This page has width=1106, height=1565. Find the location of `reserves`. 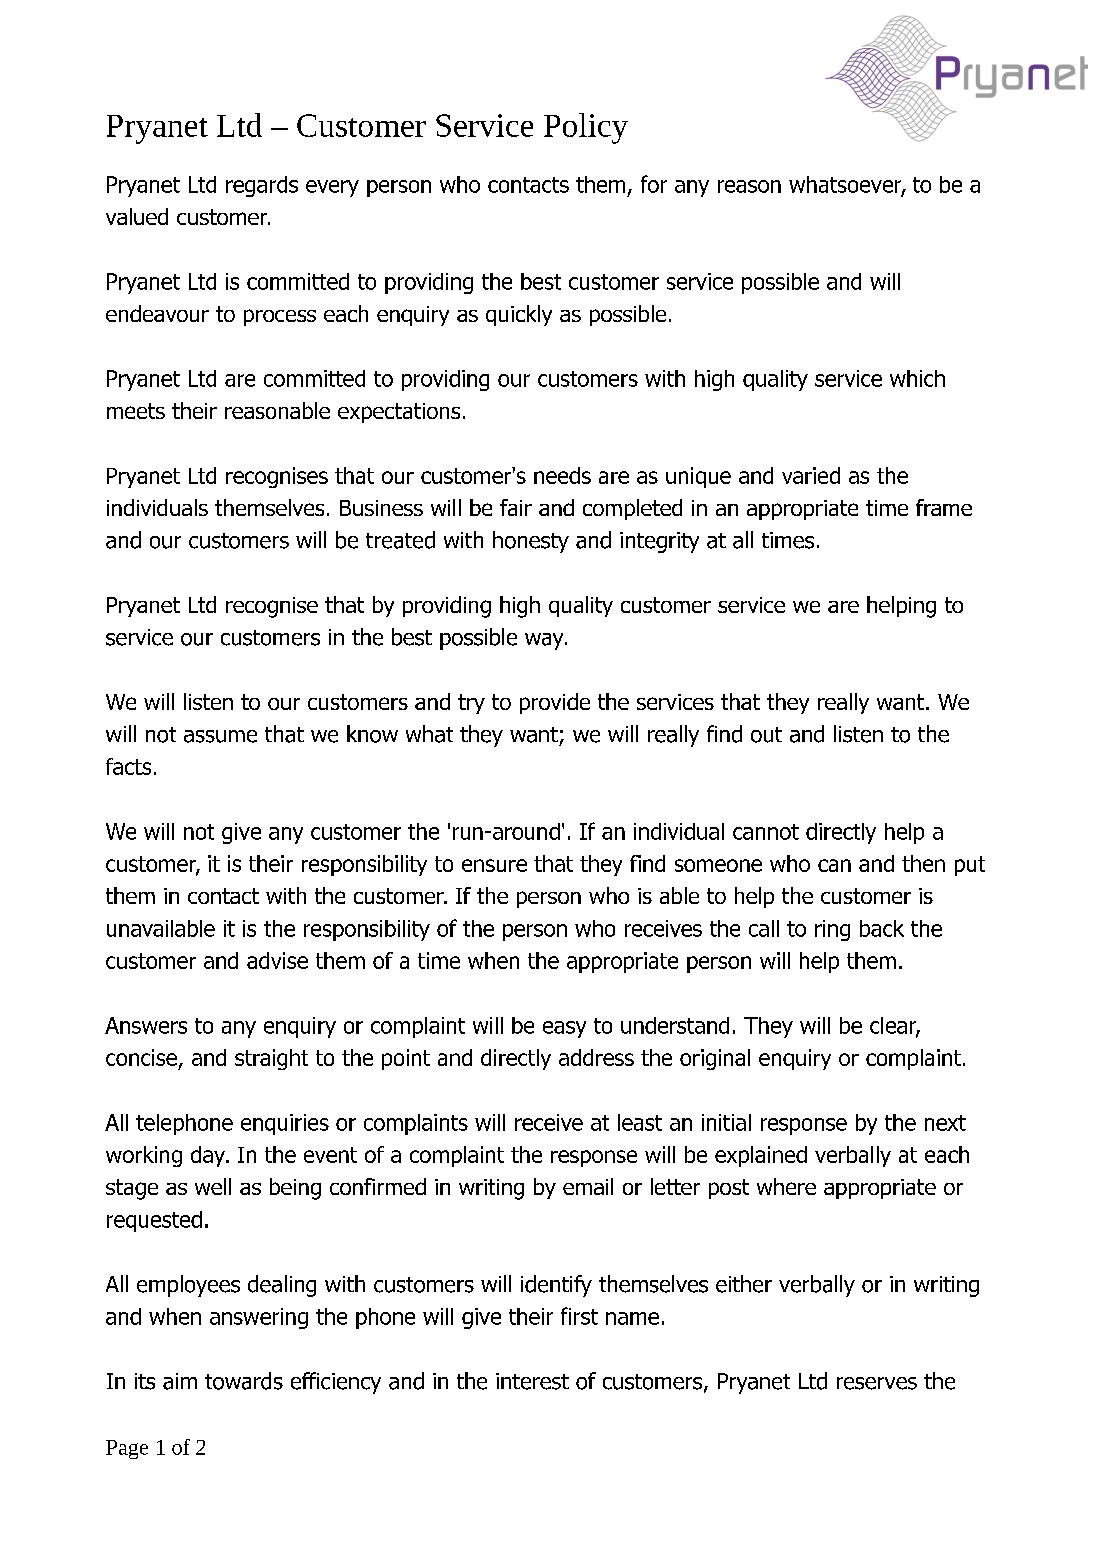

reserves is located at coordinates (877, 1383).
